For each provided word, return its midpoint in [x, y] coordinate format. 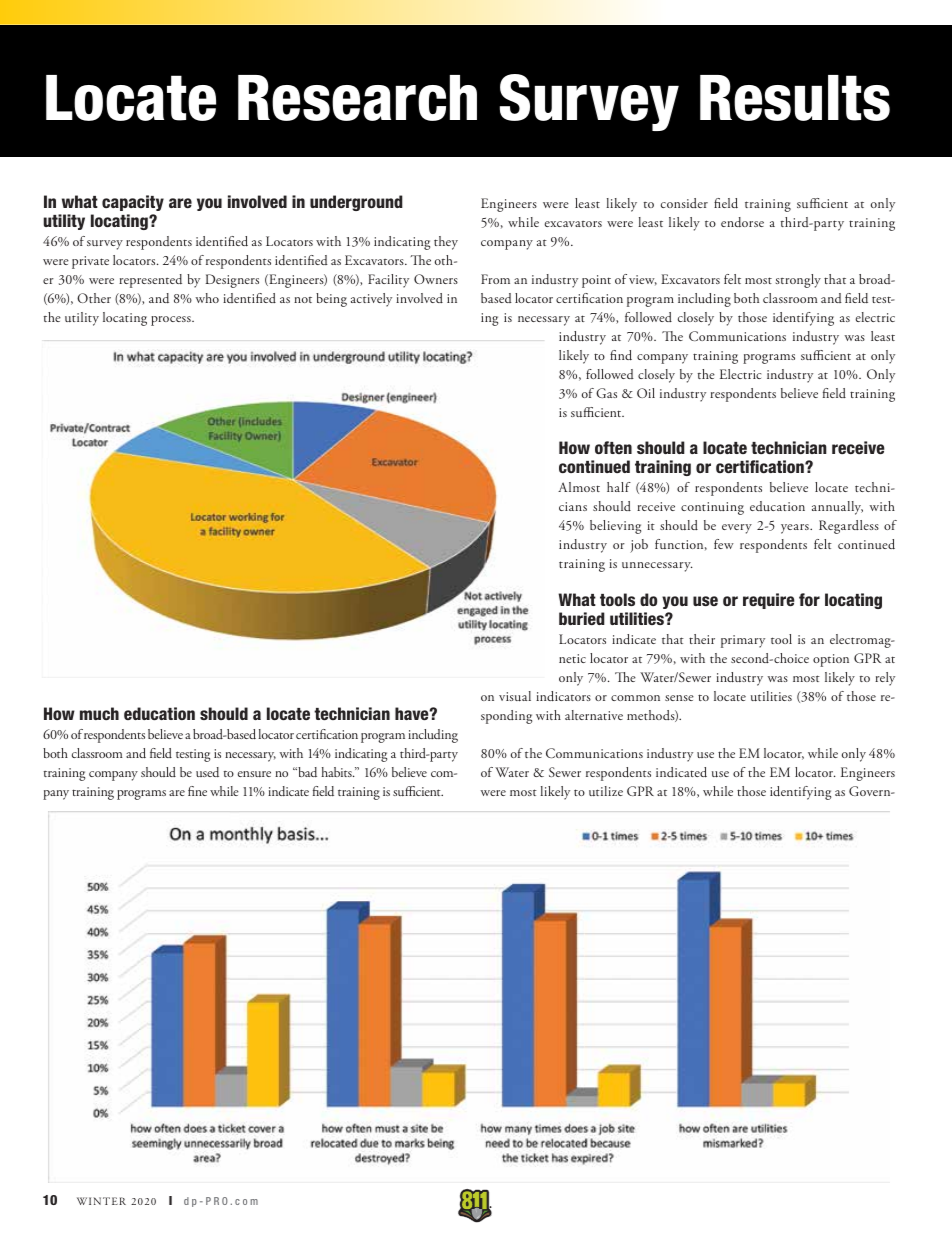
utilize [606, 791]
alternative [594, 715]
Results [795, 98]
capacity [133, 203]
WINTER [101, 1201]
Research [357, 98]
